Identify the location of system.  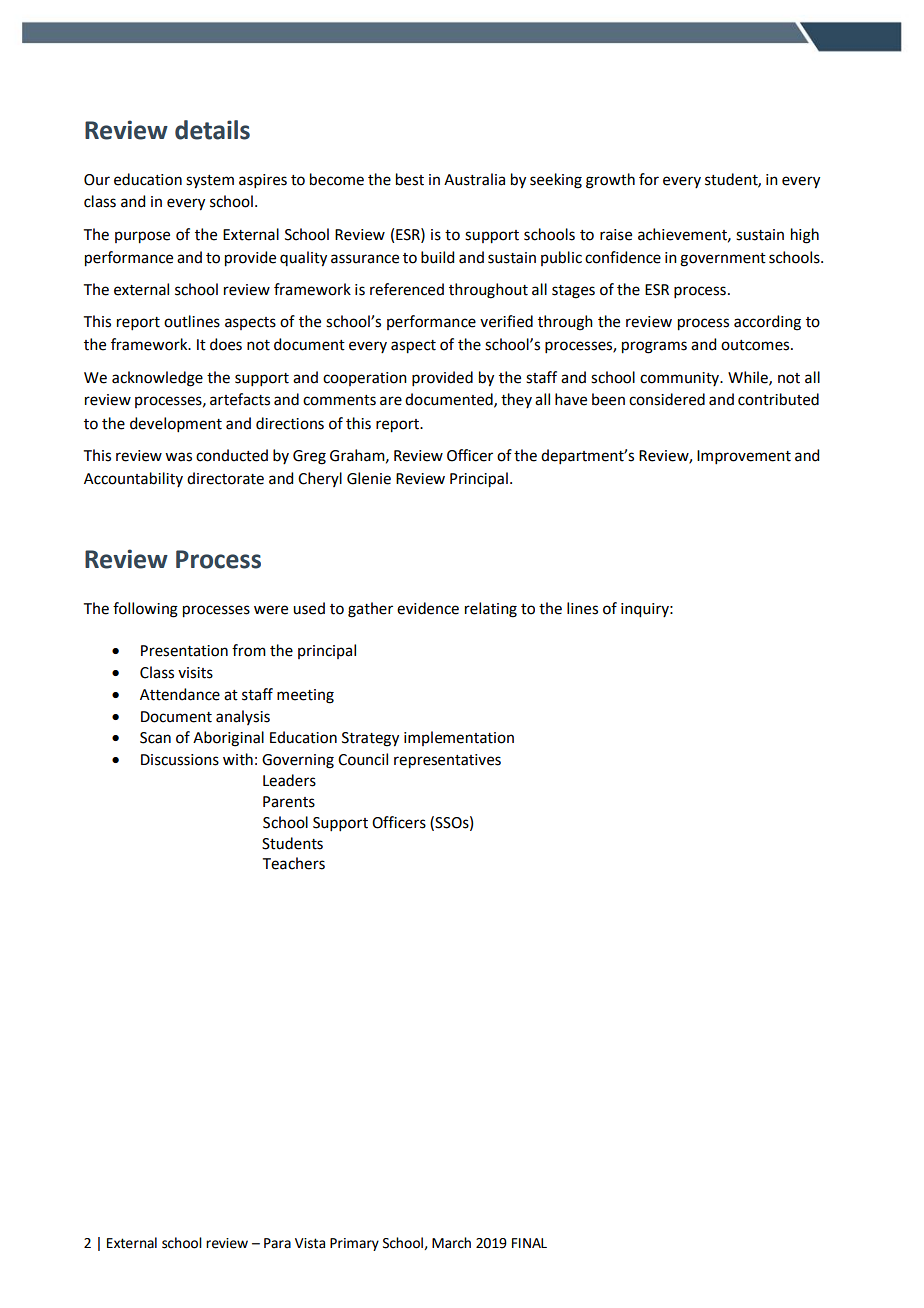
(210, 182).
